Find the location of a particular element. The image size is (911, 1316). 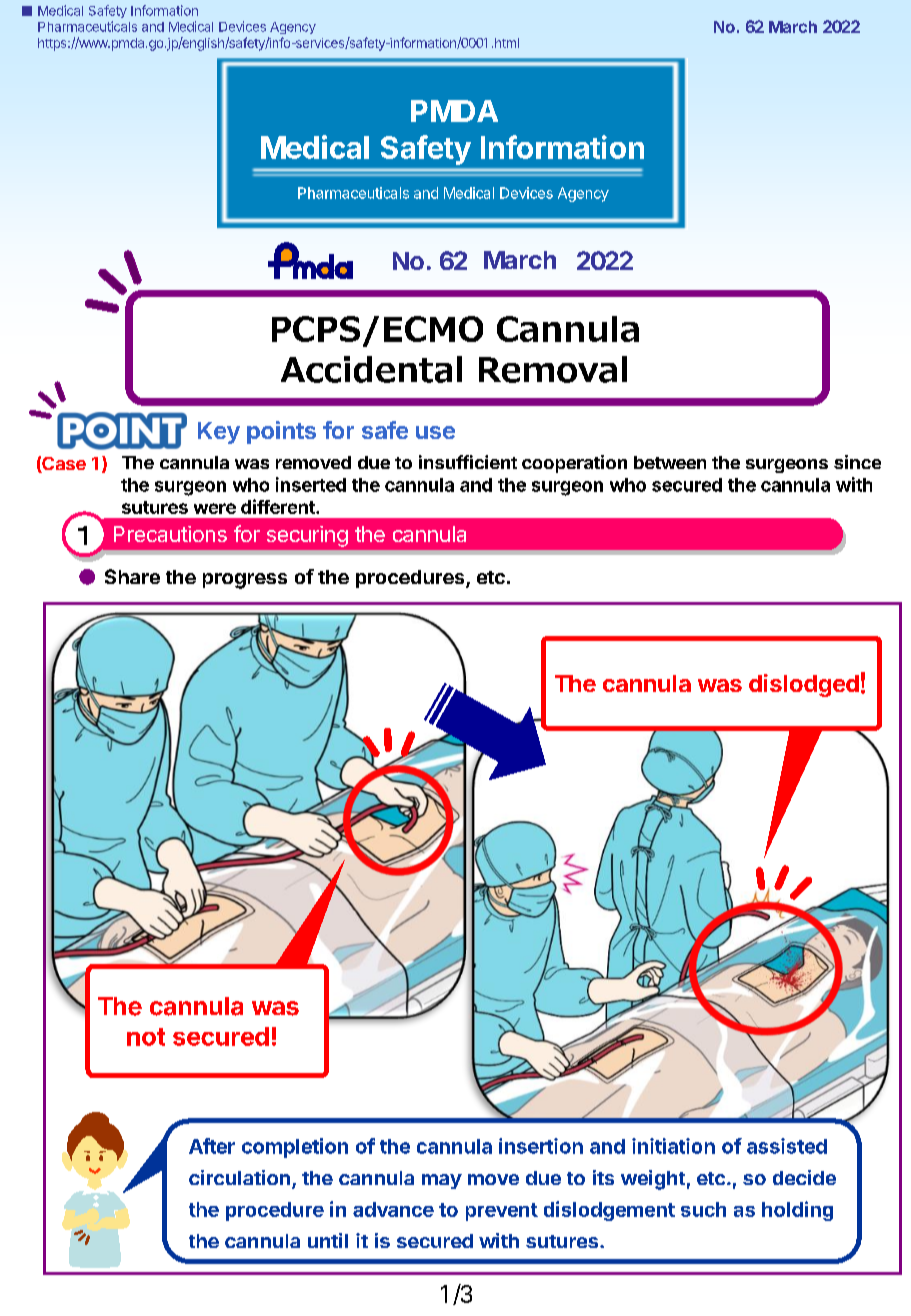

Removal is located at coordinates (553, 369).
